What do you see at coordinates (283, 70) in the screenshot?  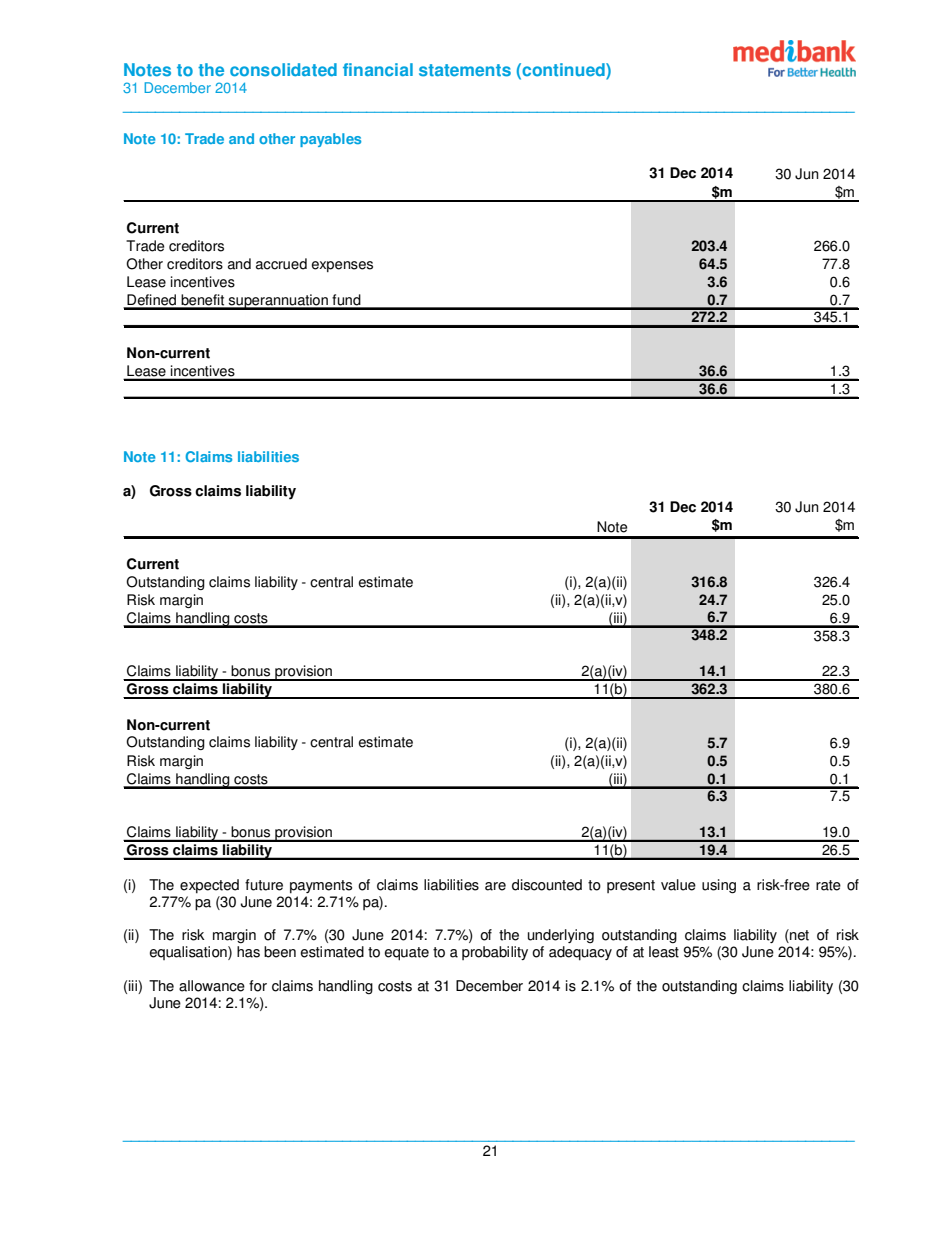 I see `consolidated` at bounding box center [283, 70].
